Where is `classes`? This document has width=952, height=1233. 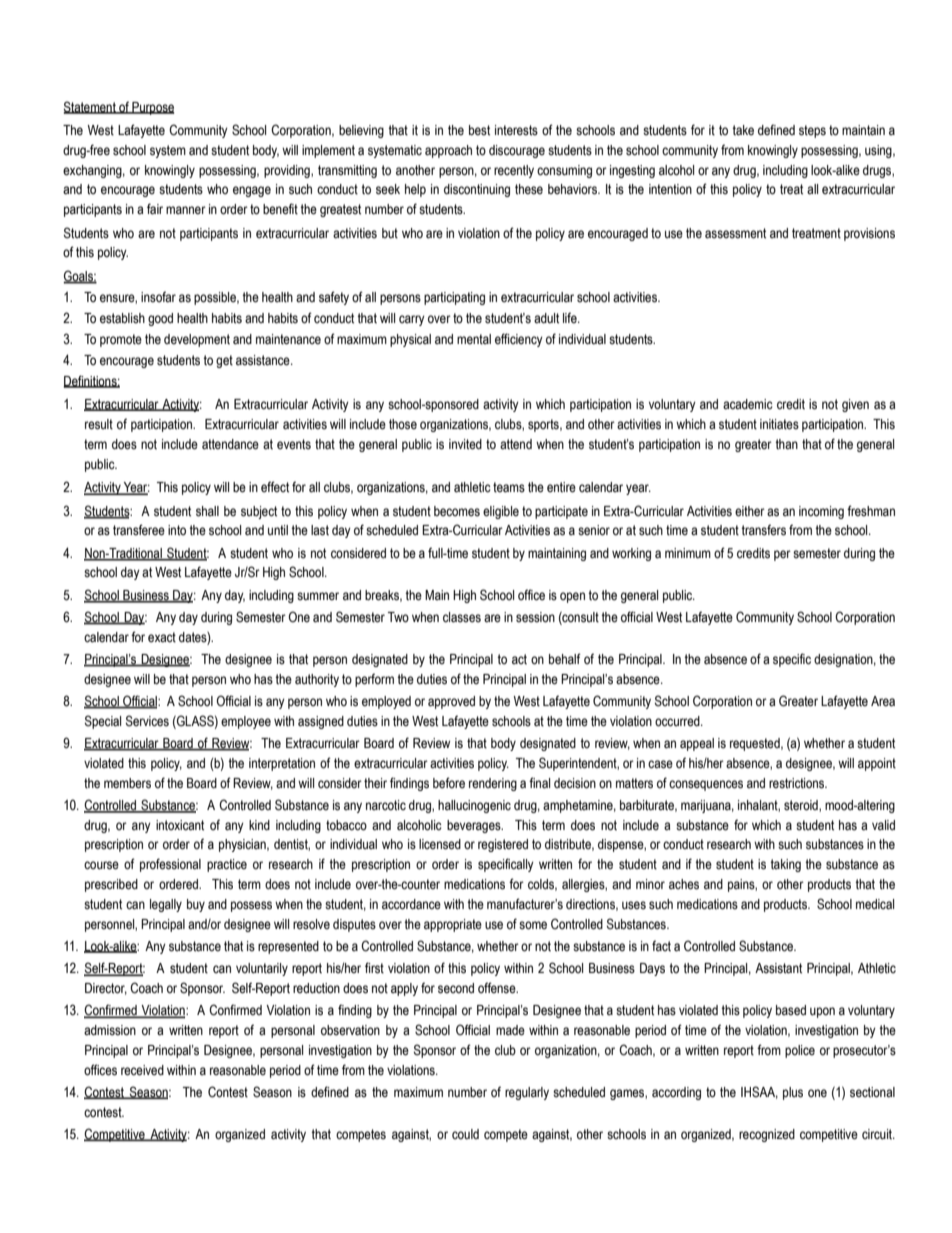
classes is located at coordinates (462, 617).
